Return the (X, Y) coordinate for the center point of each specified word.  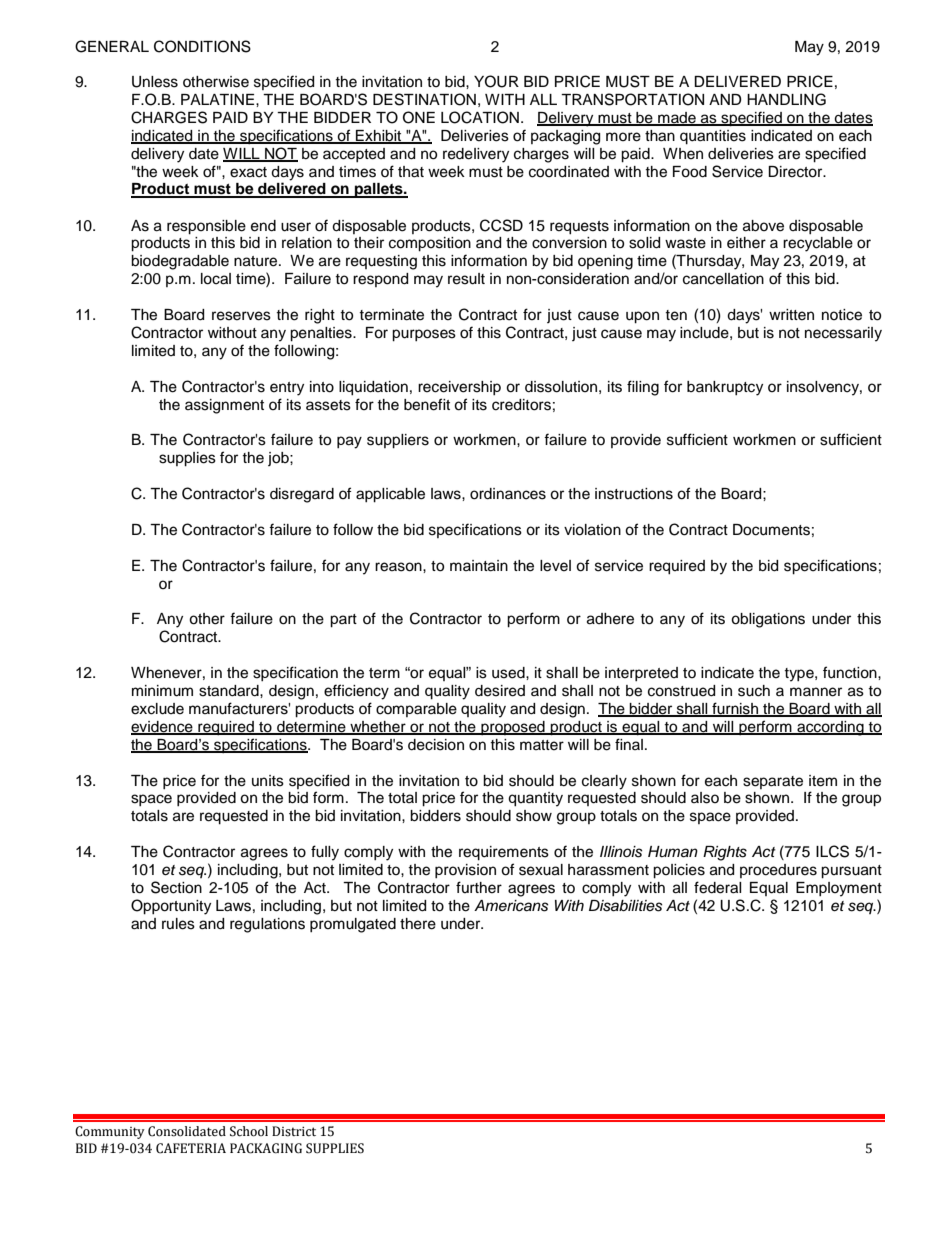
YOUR (496, 81)
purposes (424, 335)
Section (176, 887)
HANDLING (786, 99)
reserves (241, 316)
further (479, 887)
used (509, 673)
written (791, 315)
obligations (768, 620)
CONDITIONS (202, 46)
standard (230, 691)
